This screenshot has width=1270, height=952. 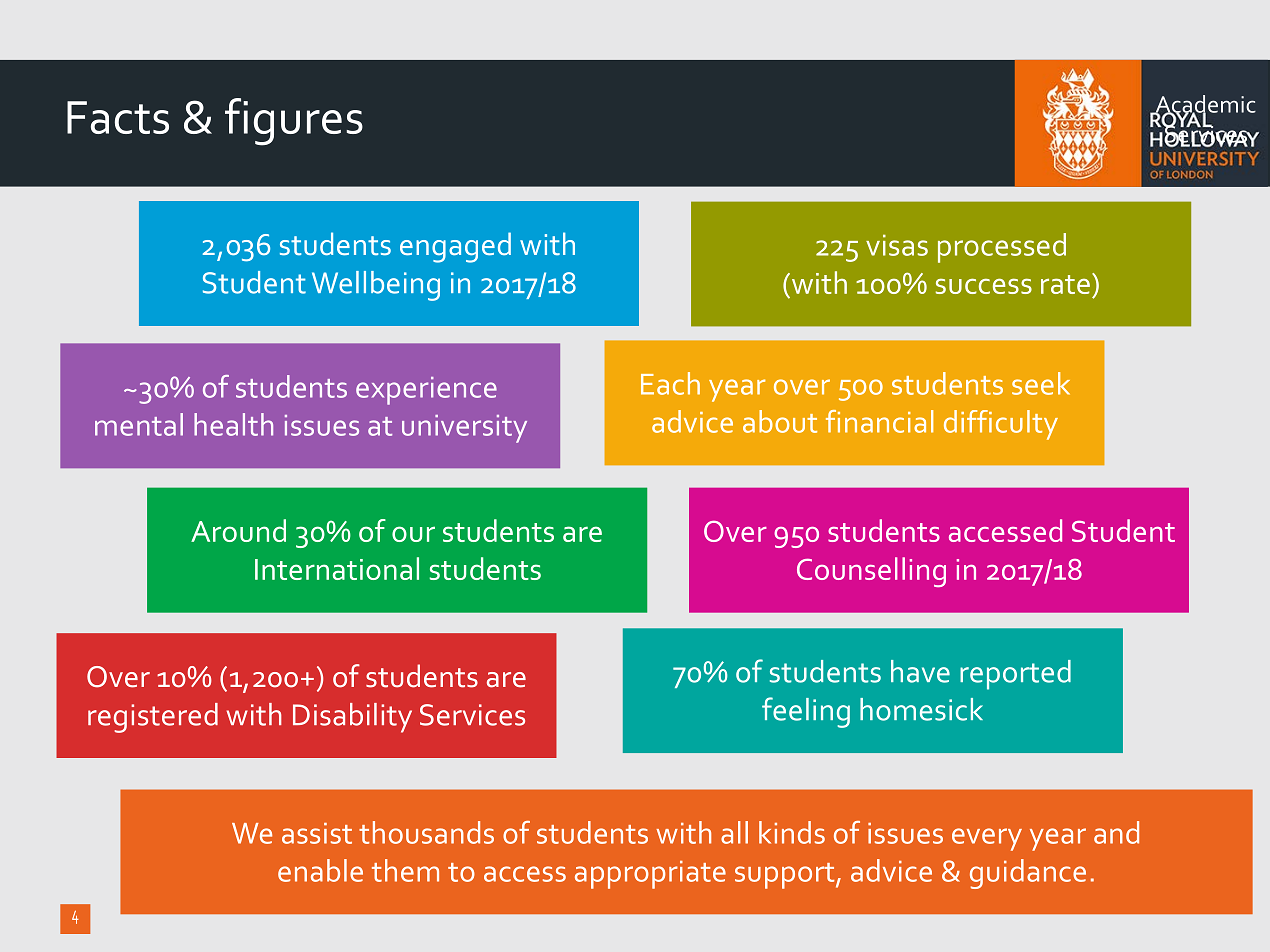 I want to click on appropriate, so click(x=650, y=875).
